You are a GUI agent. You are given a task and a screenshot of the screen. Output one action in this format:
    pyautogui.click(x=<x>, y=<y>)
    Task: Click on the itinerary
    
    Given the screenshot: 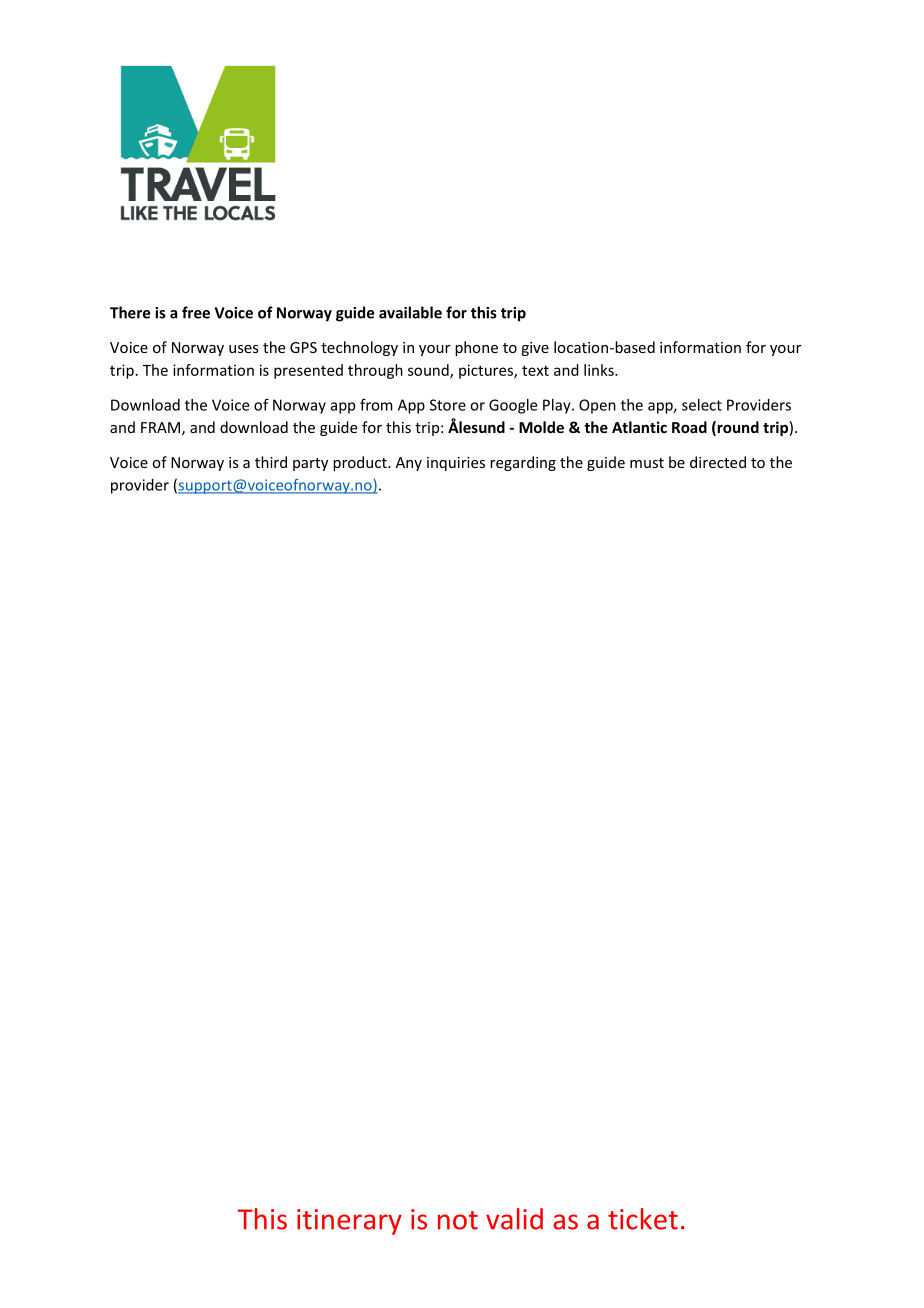 What is the action you would take?
    pyautogui.click(x=349, y=1222)
